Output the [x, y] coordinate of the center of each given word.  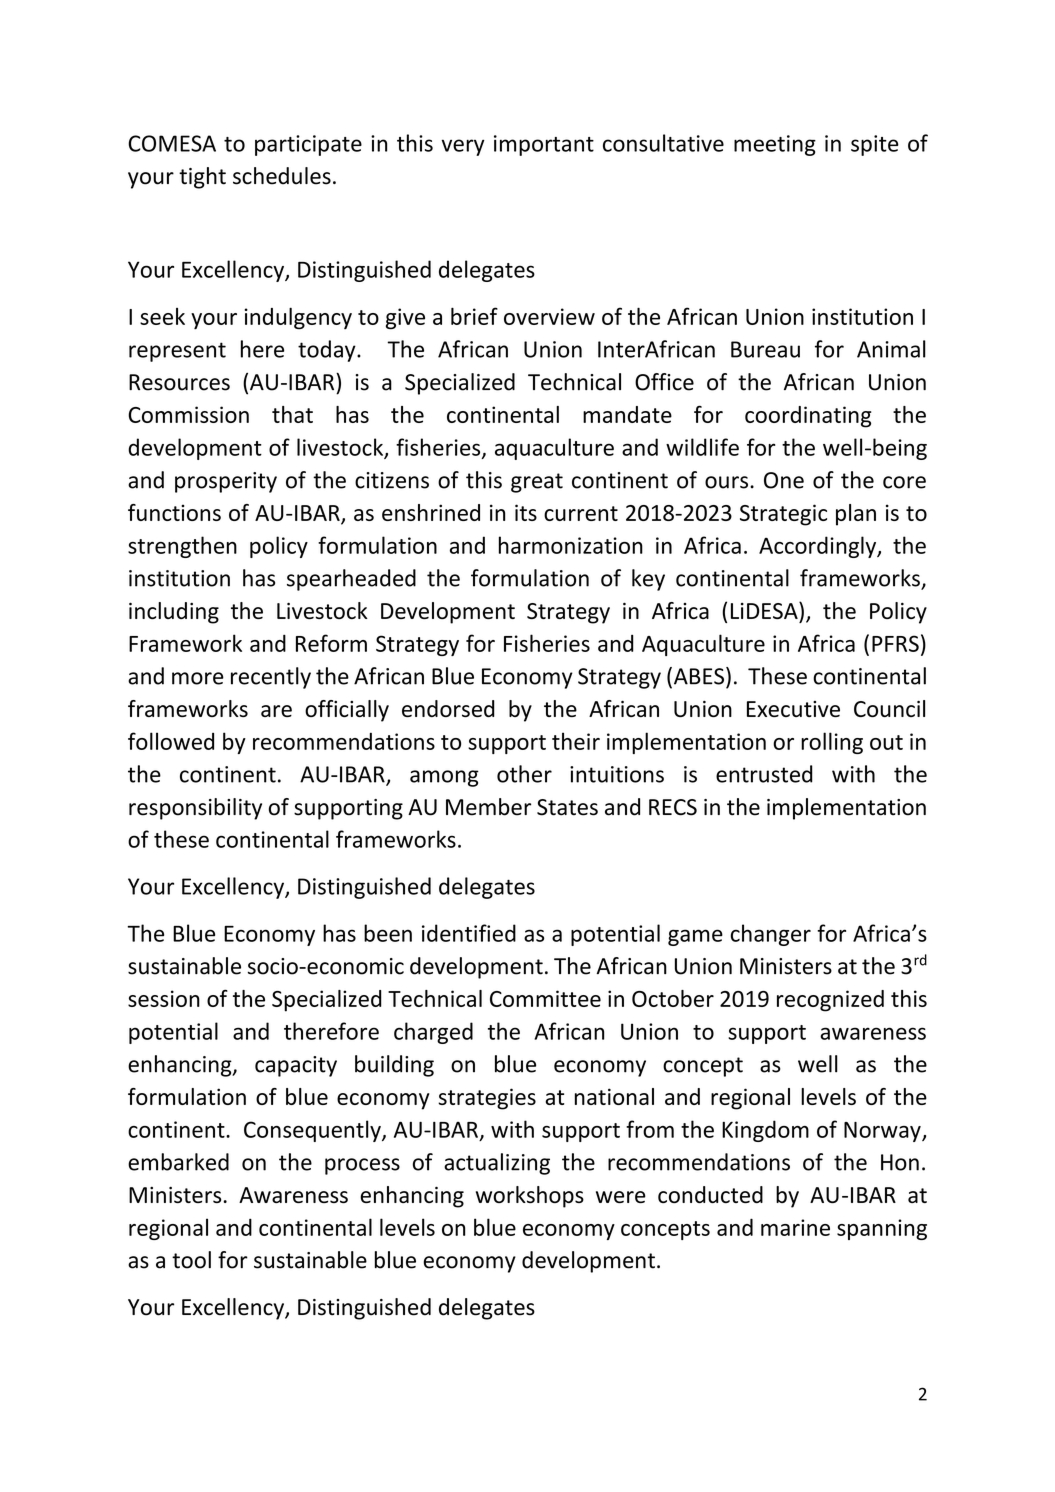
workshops [530, 1197]
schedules [282, 176]
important [544, 145]
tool [191, 1260]
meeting [775, 145]
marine [795, 1227]
